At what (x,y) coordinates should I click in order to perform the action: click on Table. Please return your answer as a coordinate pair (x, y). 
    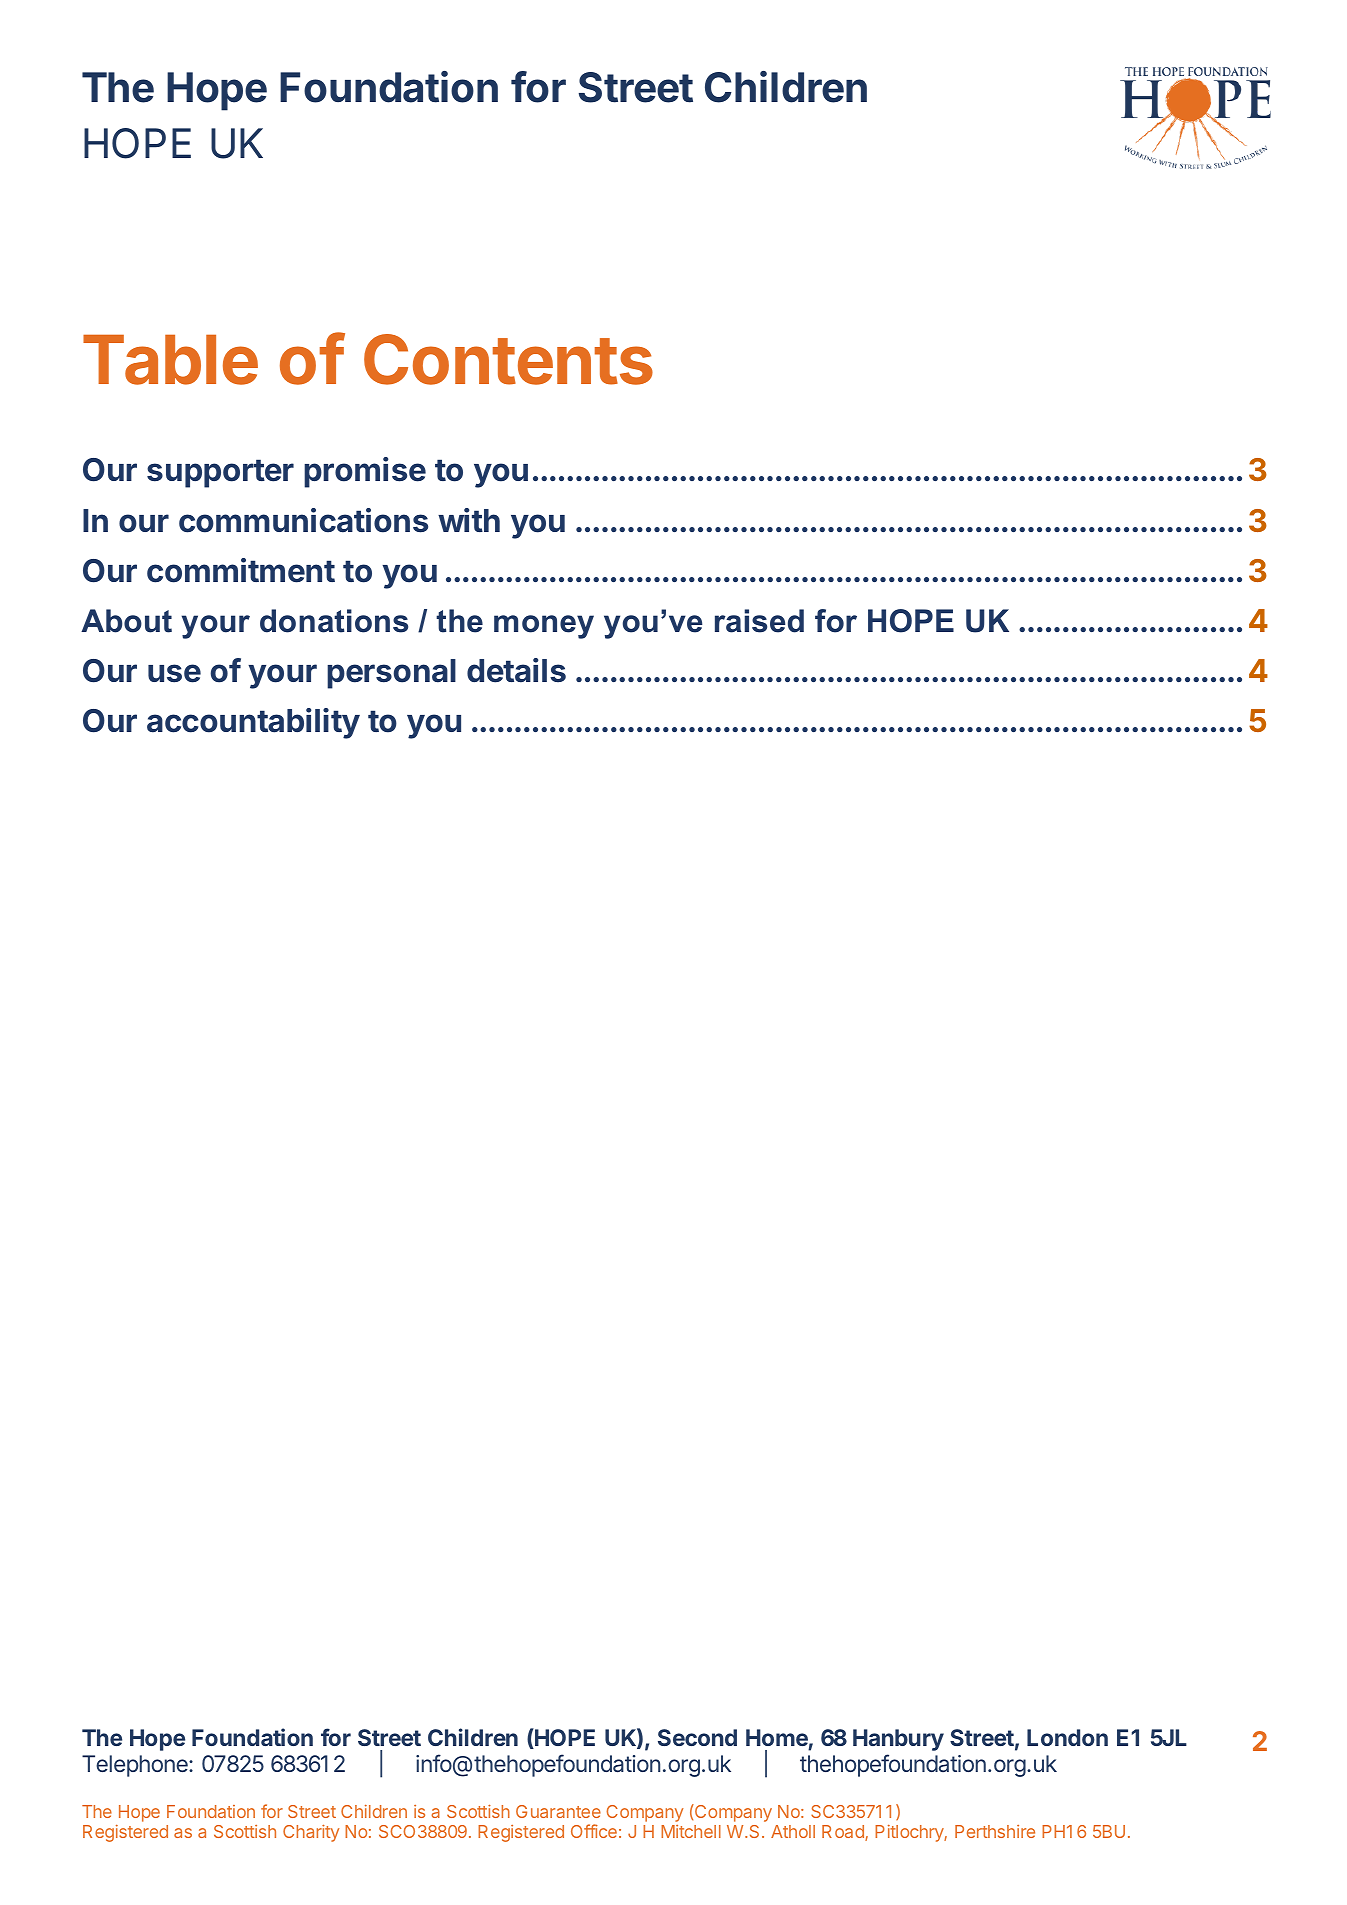
    Looking at the image, I should click on (170, 359).
